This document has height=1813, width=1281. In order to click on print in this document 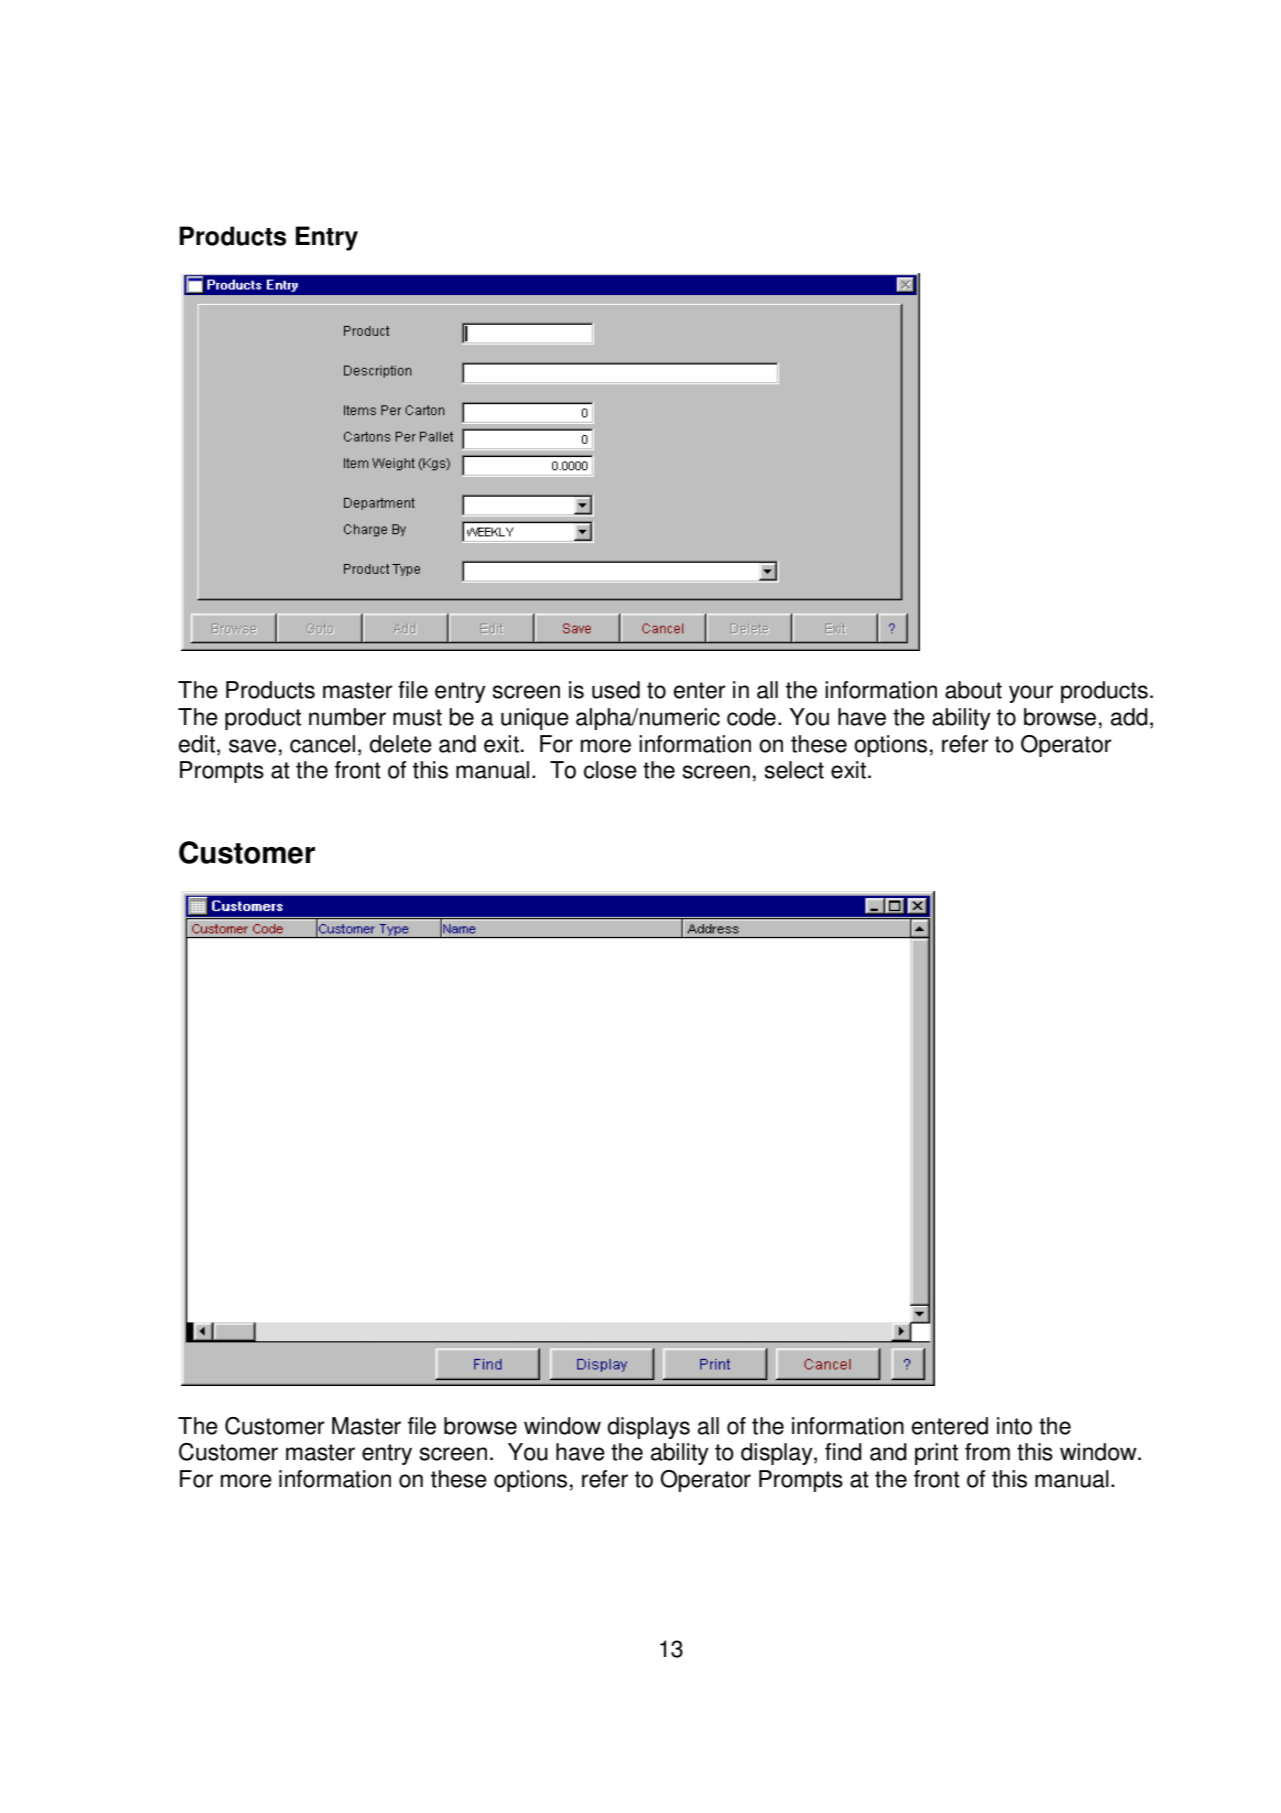, I will do `click(936, 1454)`.
